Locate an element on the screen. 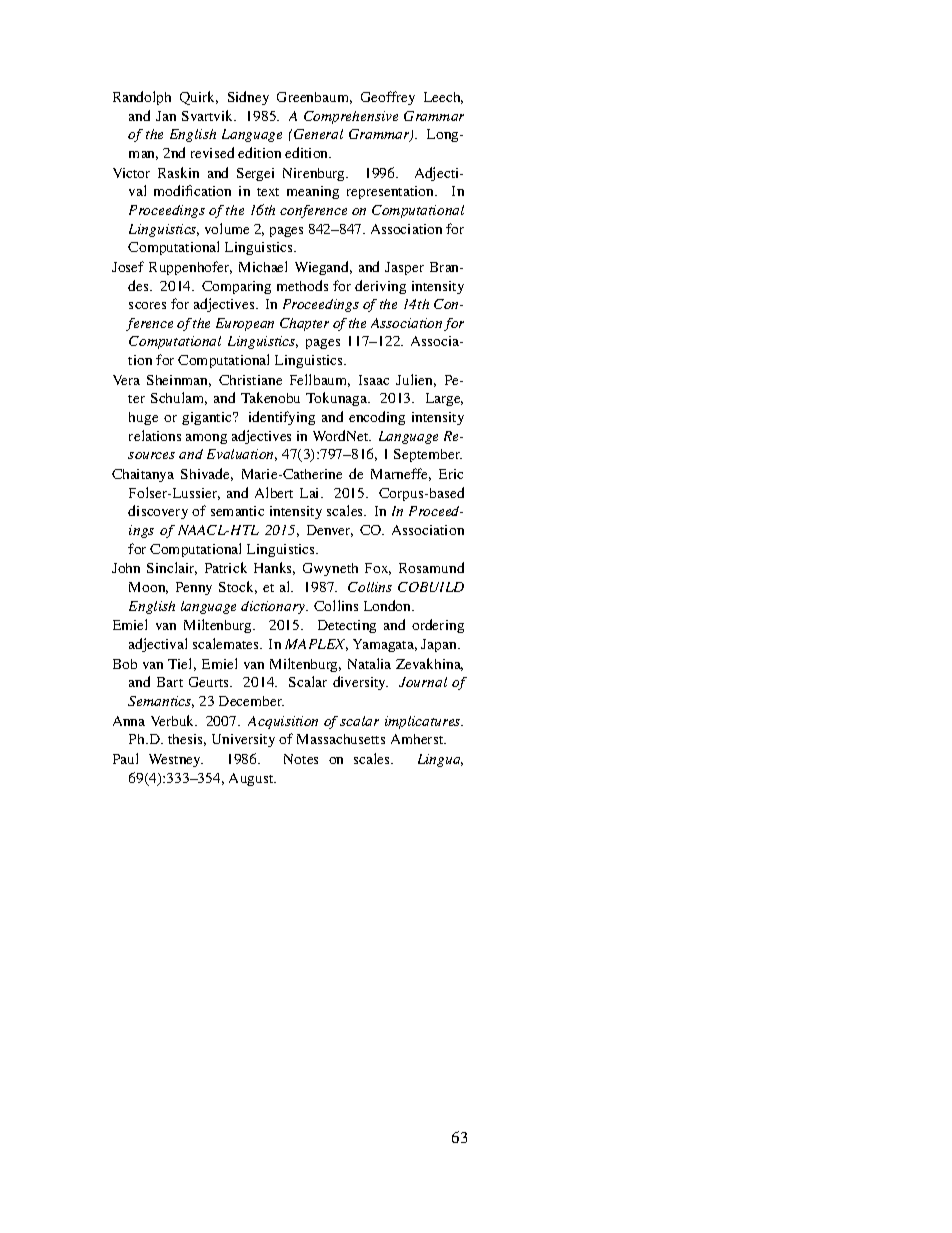  Jasper is located at coordinates (404, 268).
